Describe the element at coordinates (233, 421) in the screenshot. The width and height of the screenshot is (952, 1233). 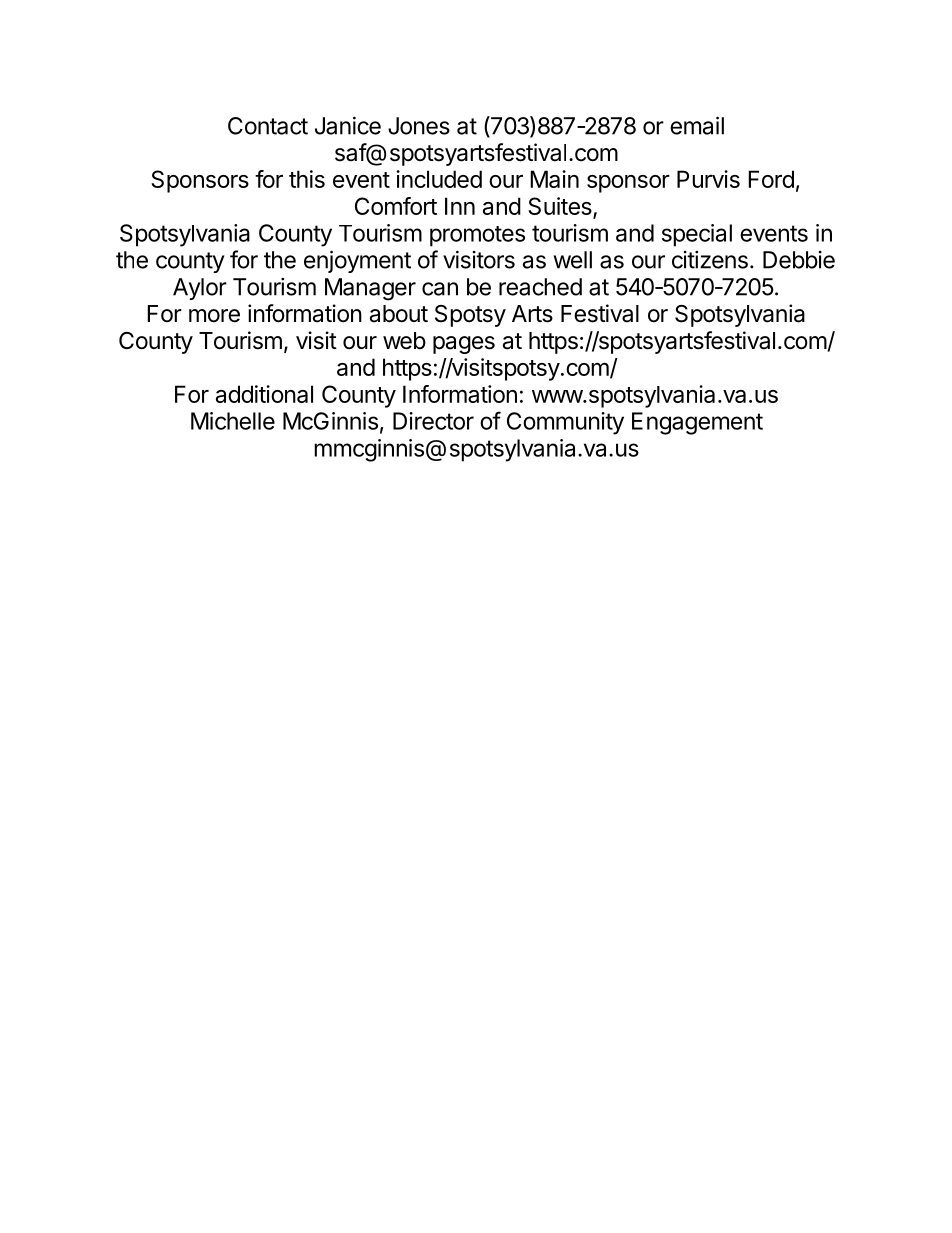
I see `Michelle` at that location.
